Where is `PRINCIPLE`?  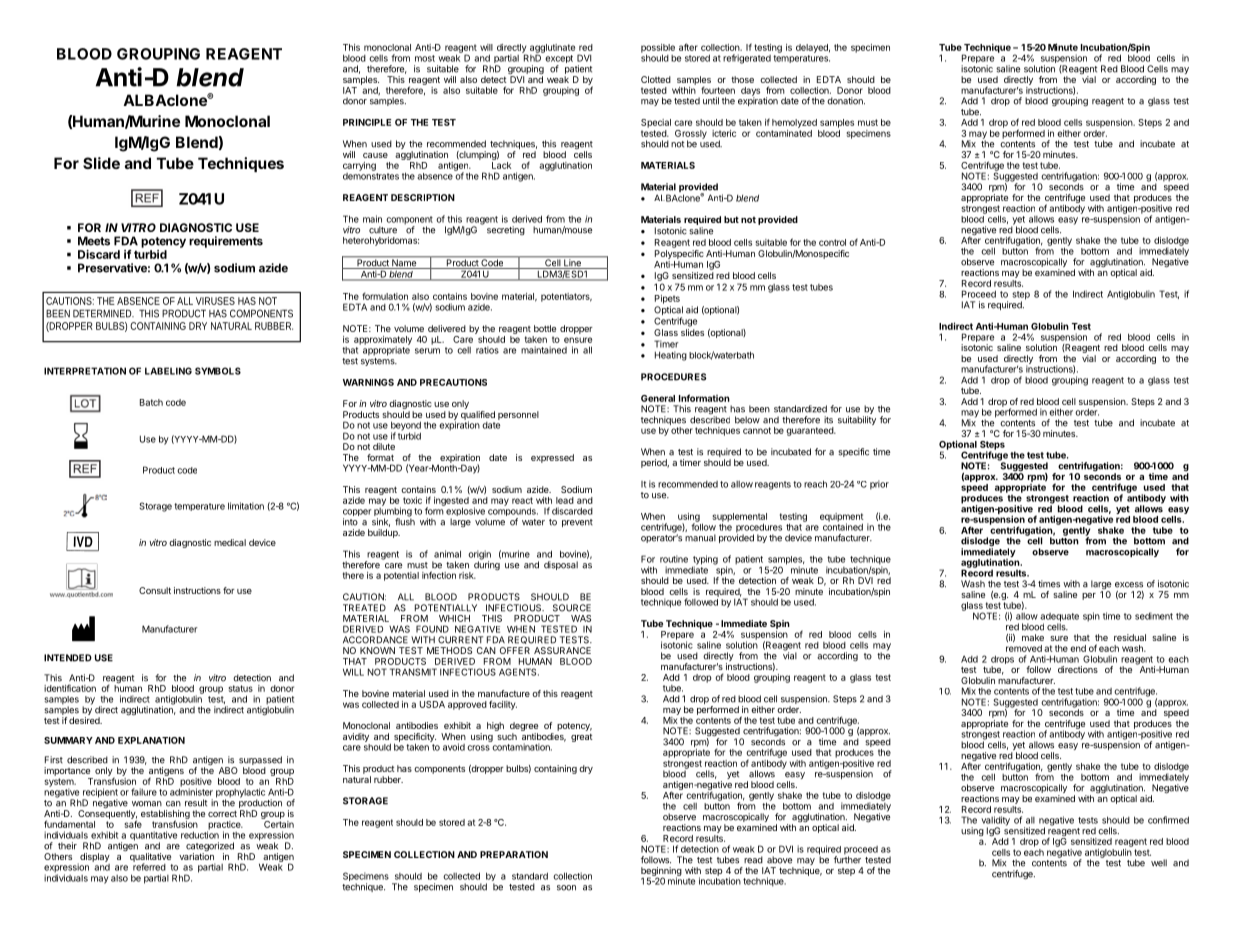
PRINCIPLE is located at coordinates (367, 122).
